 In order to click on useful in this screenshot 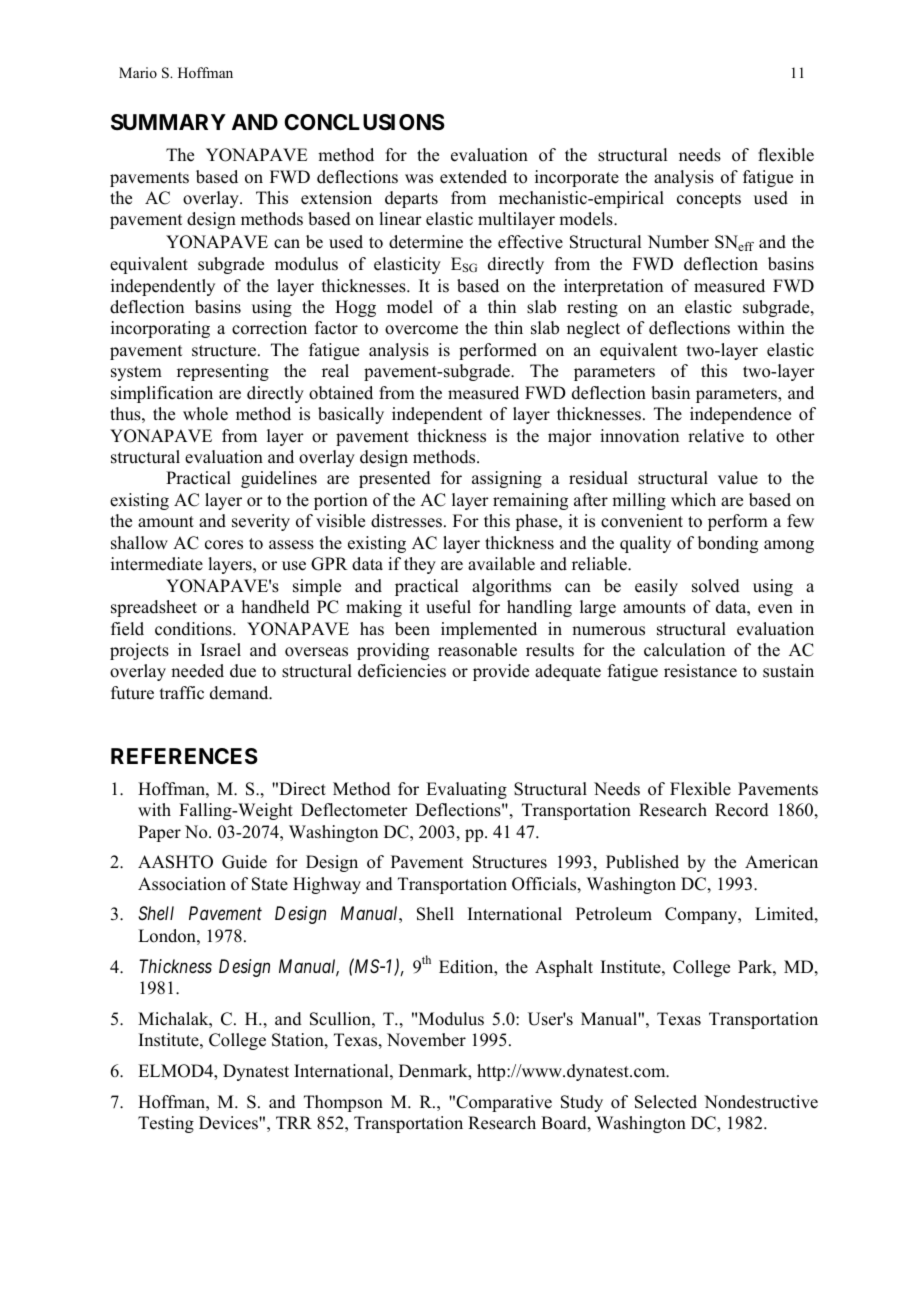, I will do `click(448, 607)`.
